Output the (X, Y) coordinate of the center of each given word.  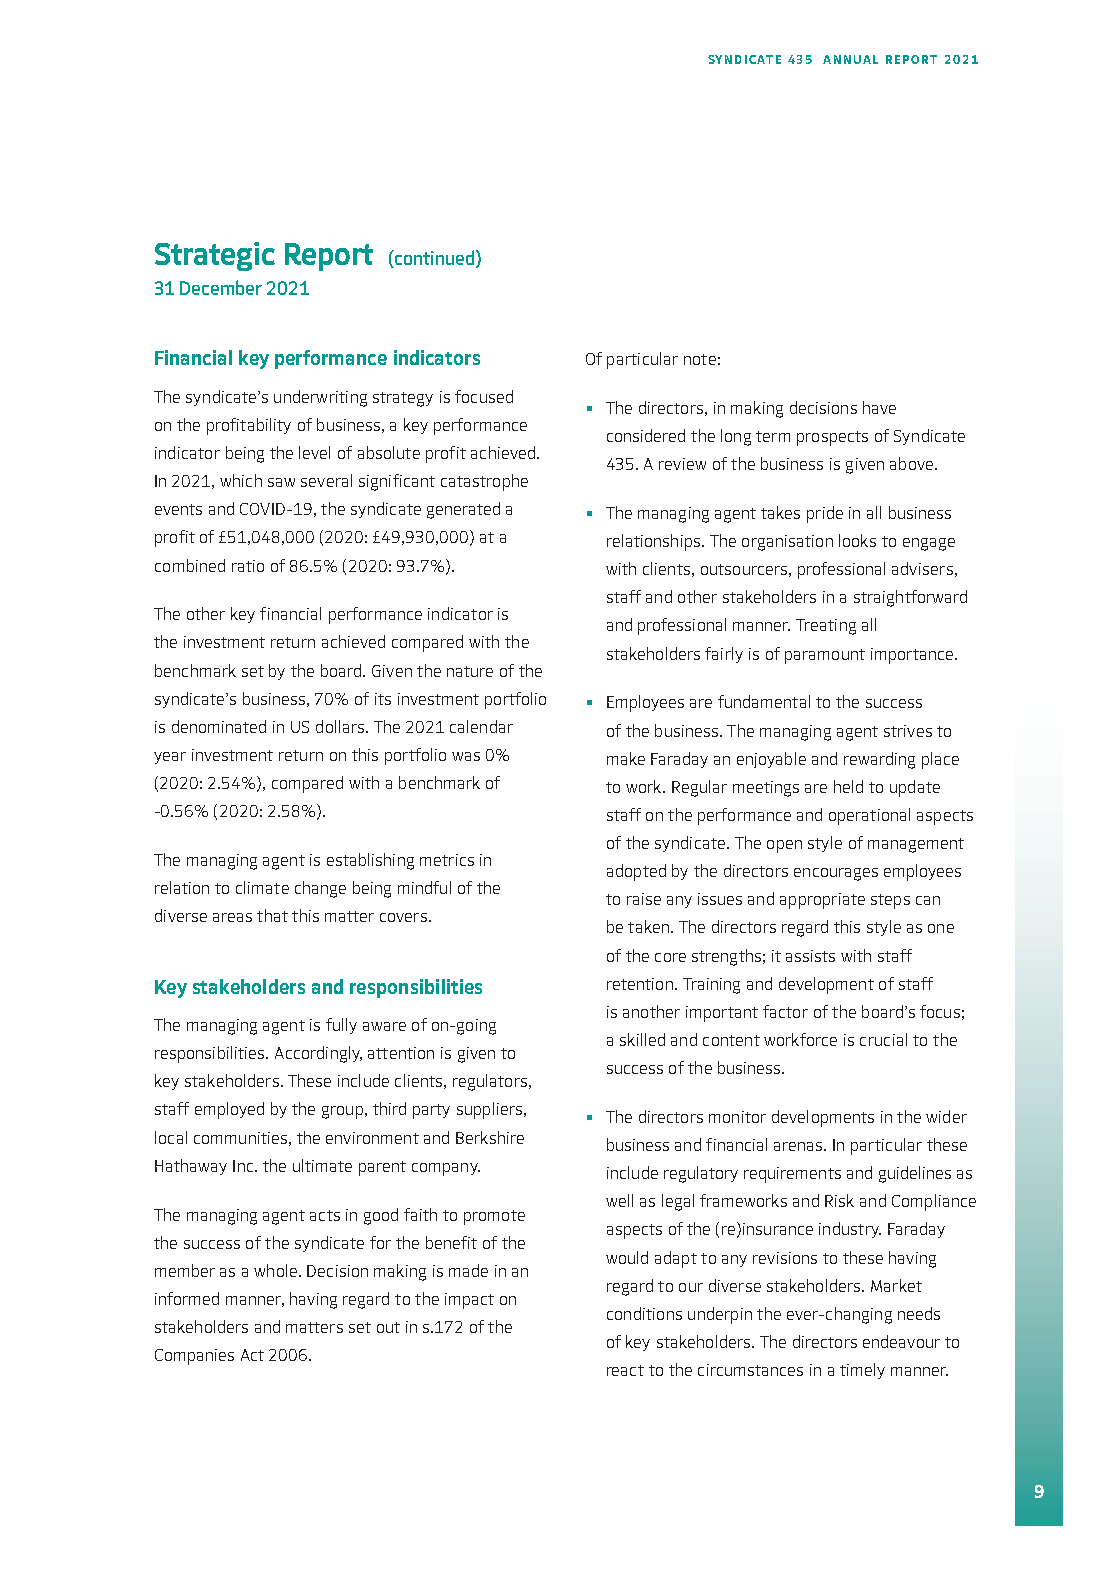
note (700, 359)
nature (470, 671)
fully (341, 1026)
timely (862, 1371)
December (221, 287)
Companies (194, 1357)
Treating (826, 627)
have (879, 407)
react (625, 1370)
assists (810, 956)
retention (640, 984)
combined (190, 565)
